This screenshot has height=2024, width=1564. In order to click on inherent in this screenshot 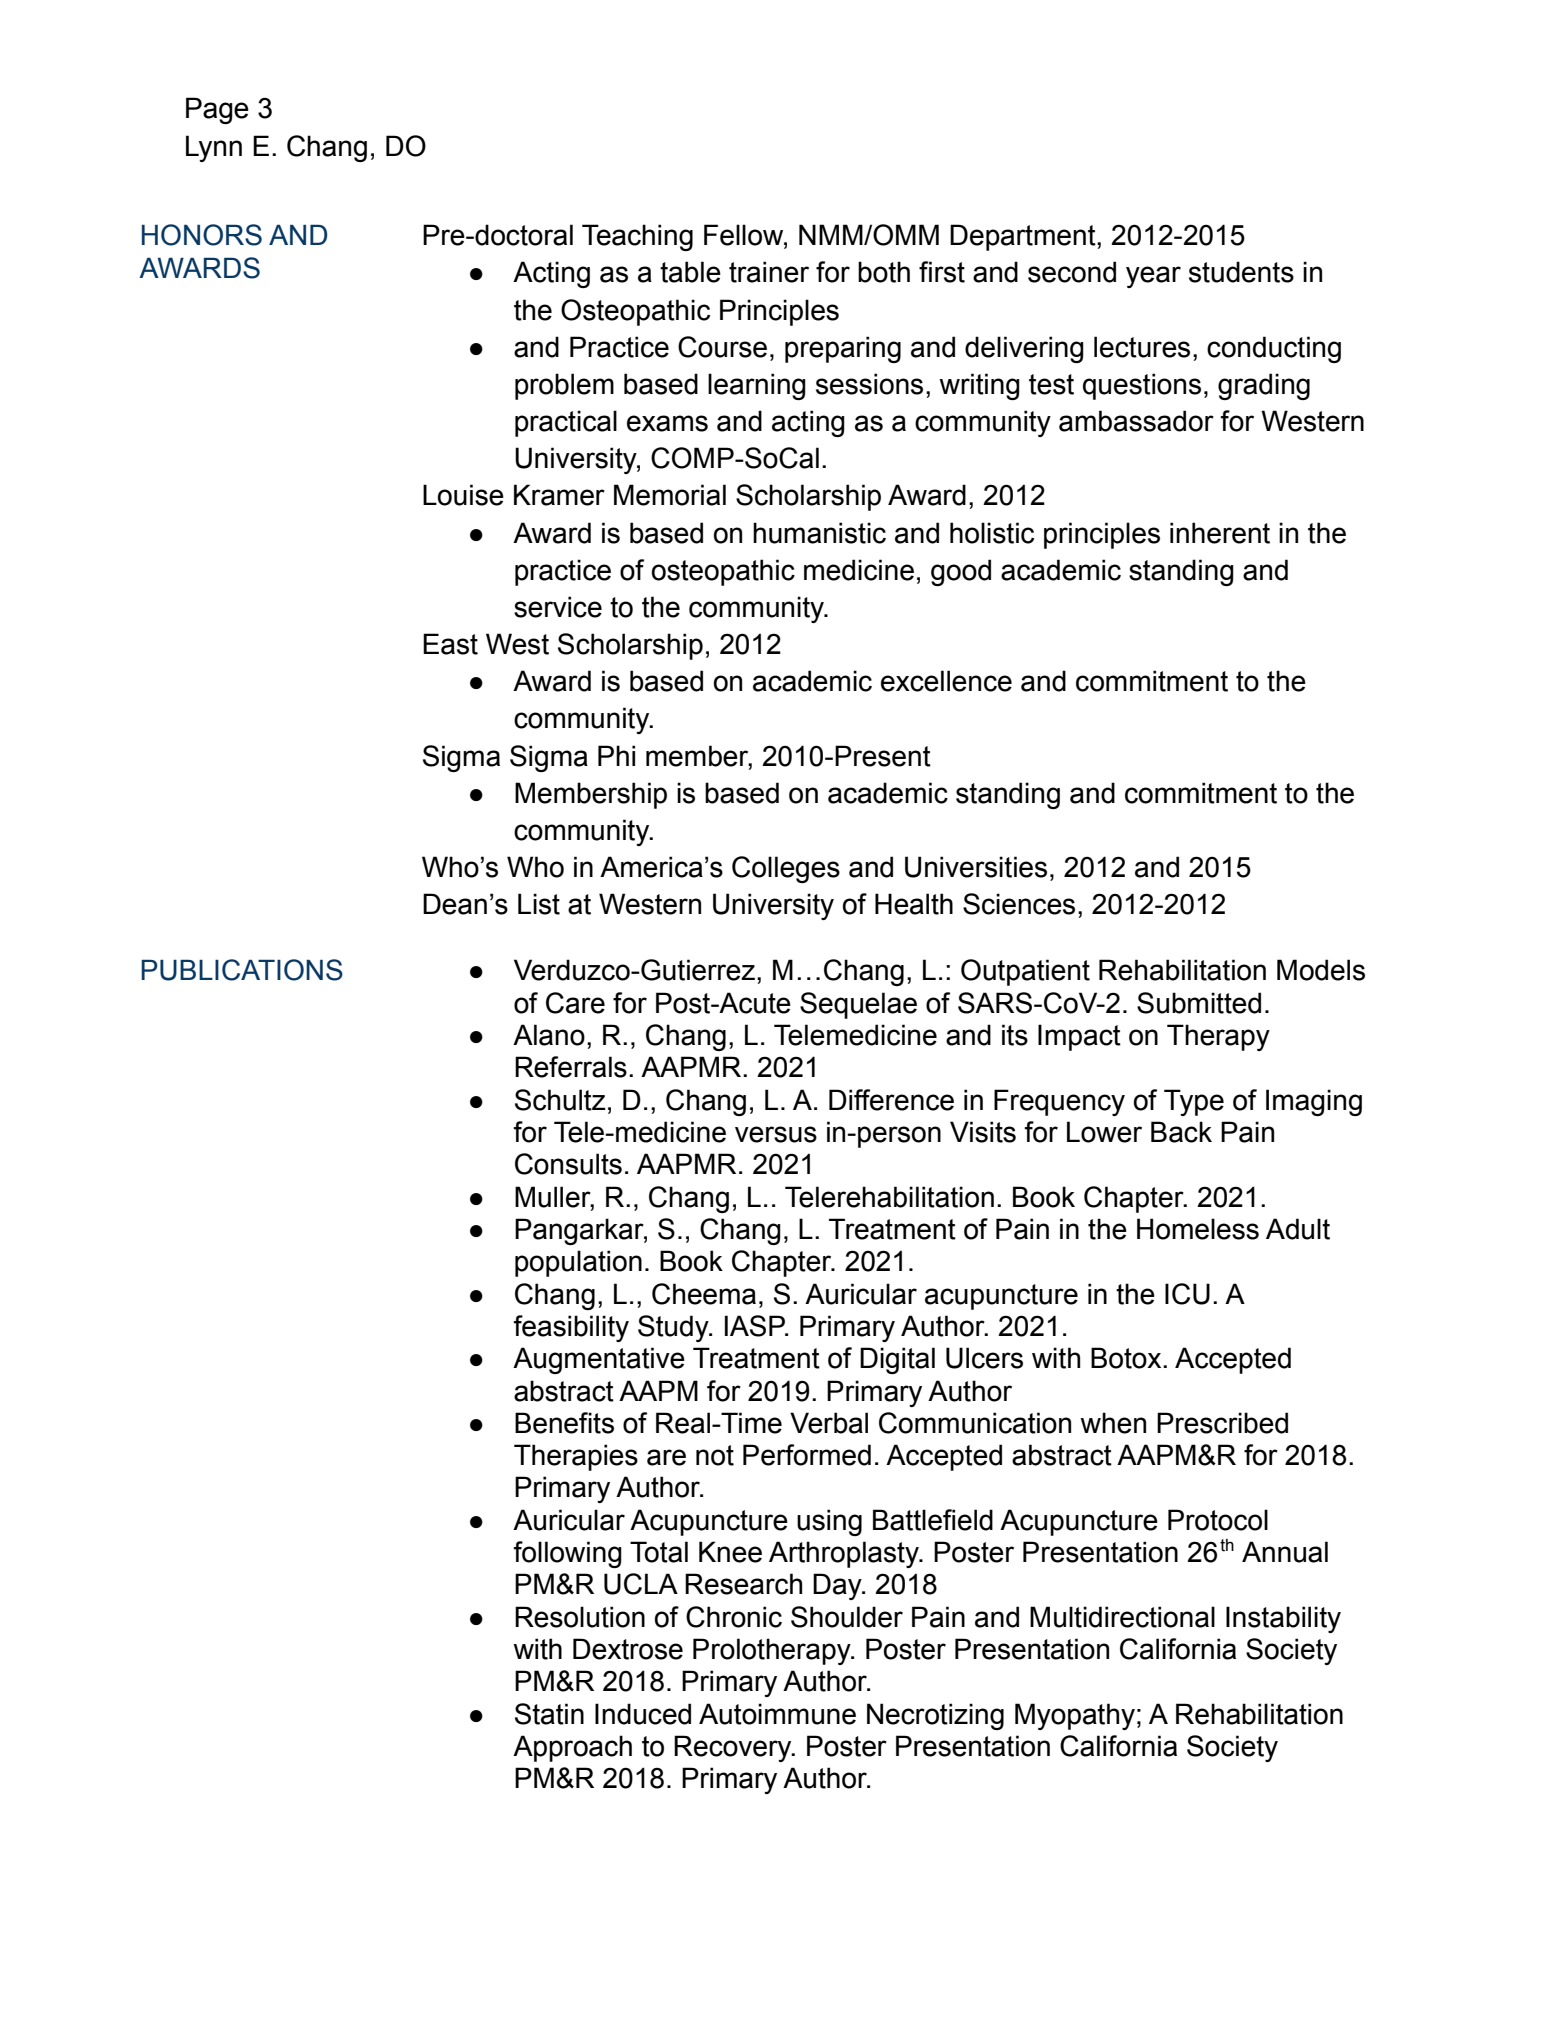, I will do `click(1220, 533)`.
